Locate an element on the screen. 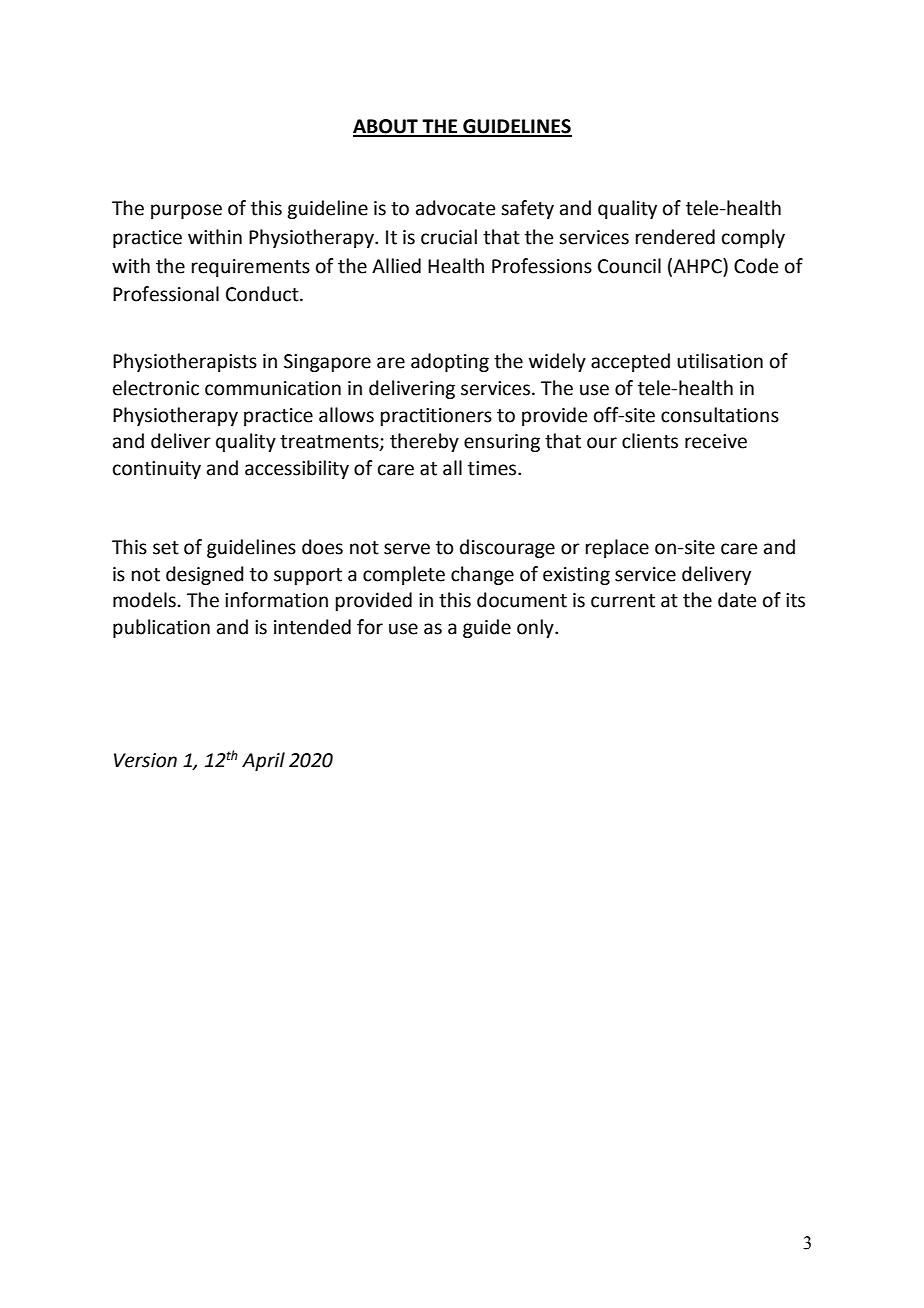 The width and height of the screenshot is (924, 1308). ABOUT is located at coordinates (386, 127).
